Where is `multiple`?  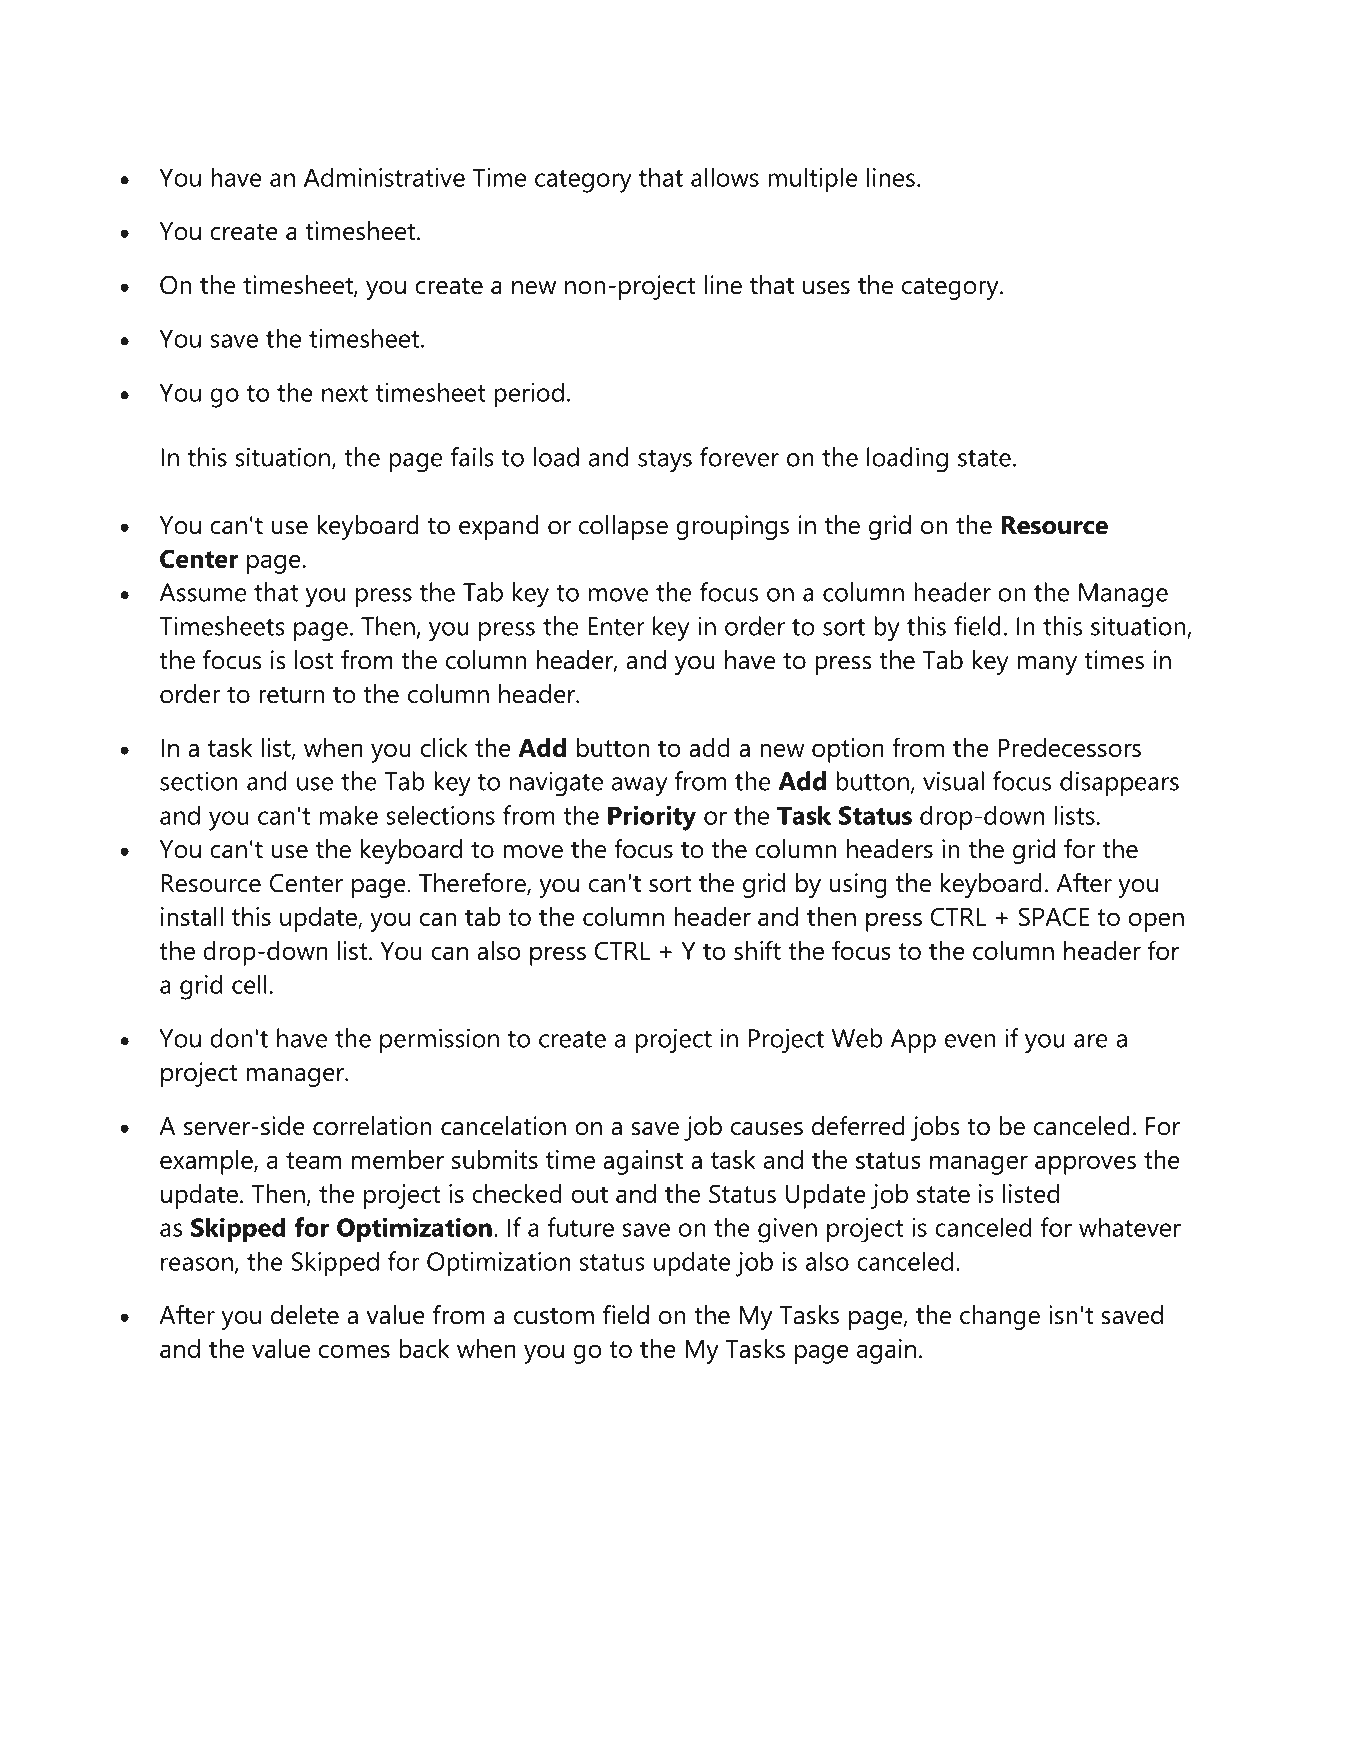
multiple is located at coordinates (813, 180).
